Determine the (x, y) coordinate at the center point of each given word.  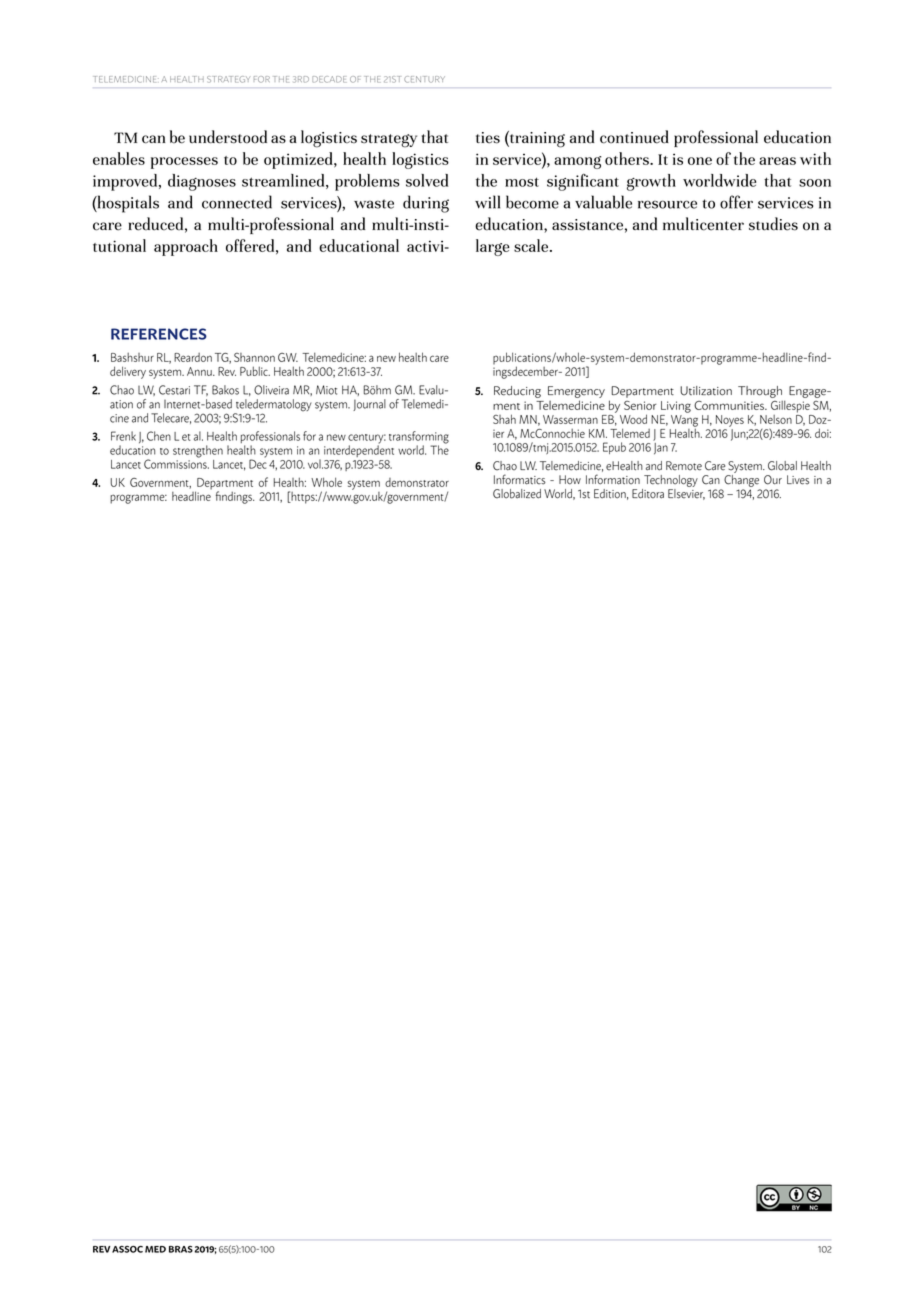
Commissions (176, 463)
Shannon (254, 357)
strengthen (198, 451)
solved (427, 180)
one (700, 161)
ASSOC (127, 1249)
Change (741, 479)
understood (228, 137)
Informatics (520, 479)
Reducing (517, 392)
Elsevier (686, 493)
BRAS (181, 1249)
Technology (671, 481)
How (570, 480)
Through (760, 392)
